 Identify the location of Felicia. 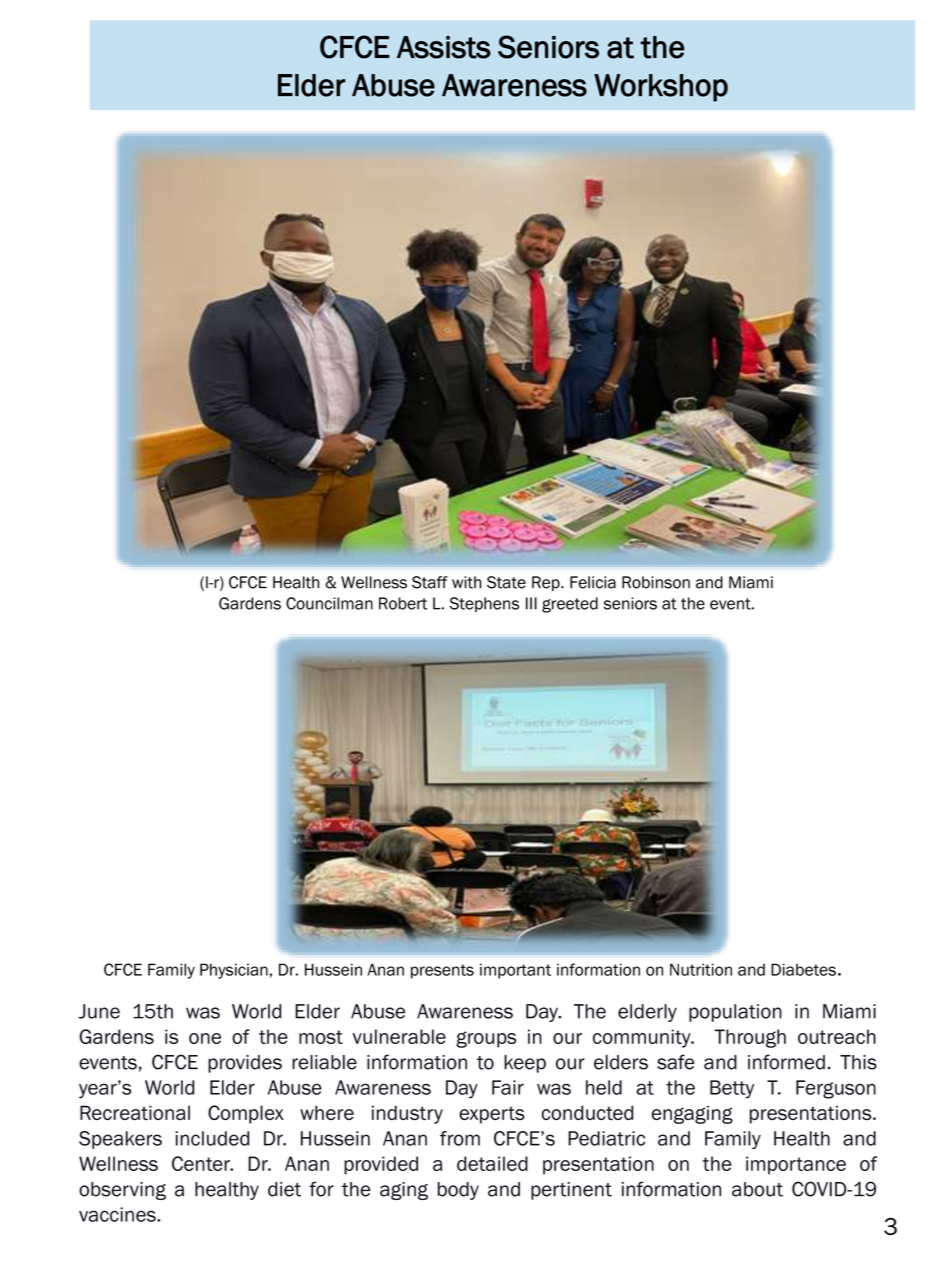
(593, 582).
